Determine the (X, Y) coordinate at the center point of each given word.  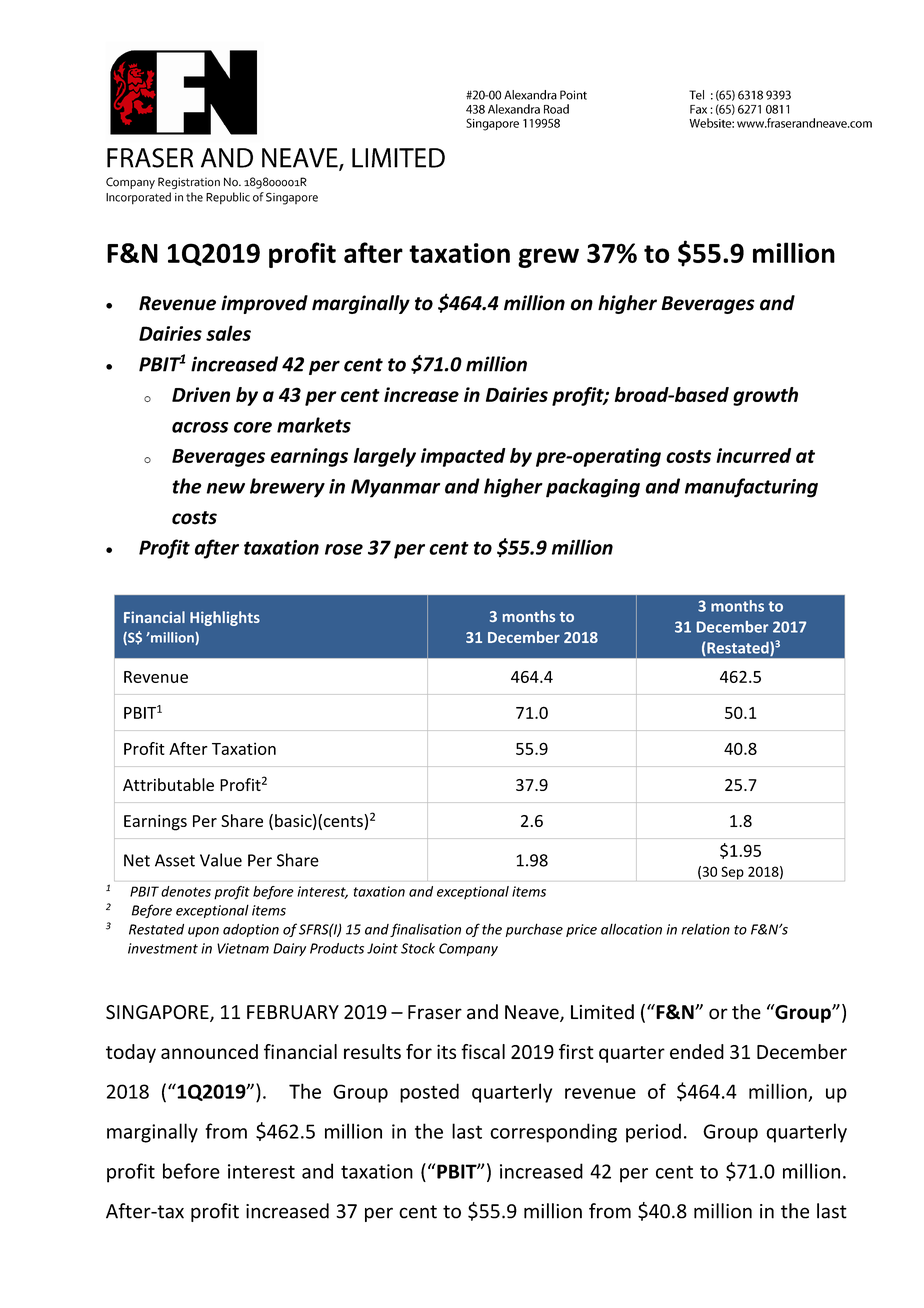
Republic (228, 198)
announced (209, 1051)
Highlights (225, 618)
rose (344, 549)
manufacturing (751, 488)
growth (765, 396)
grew (548, 258)
